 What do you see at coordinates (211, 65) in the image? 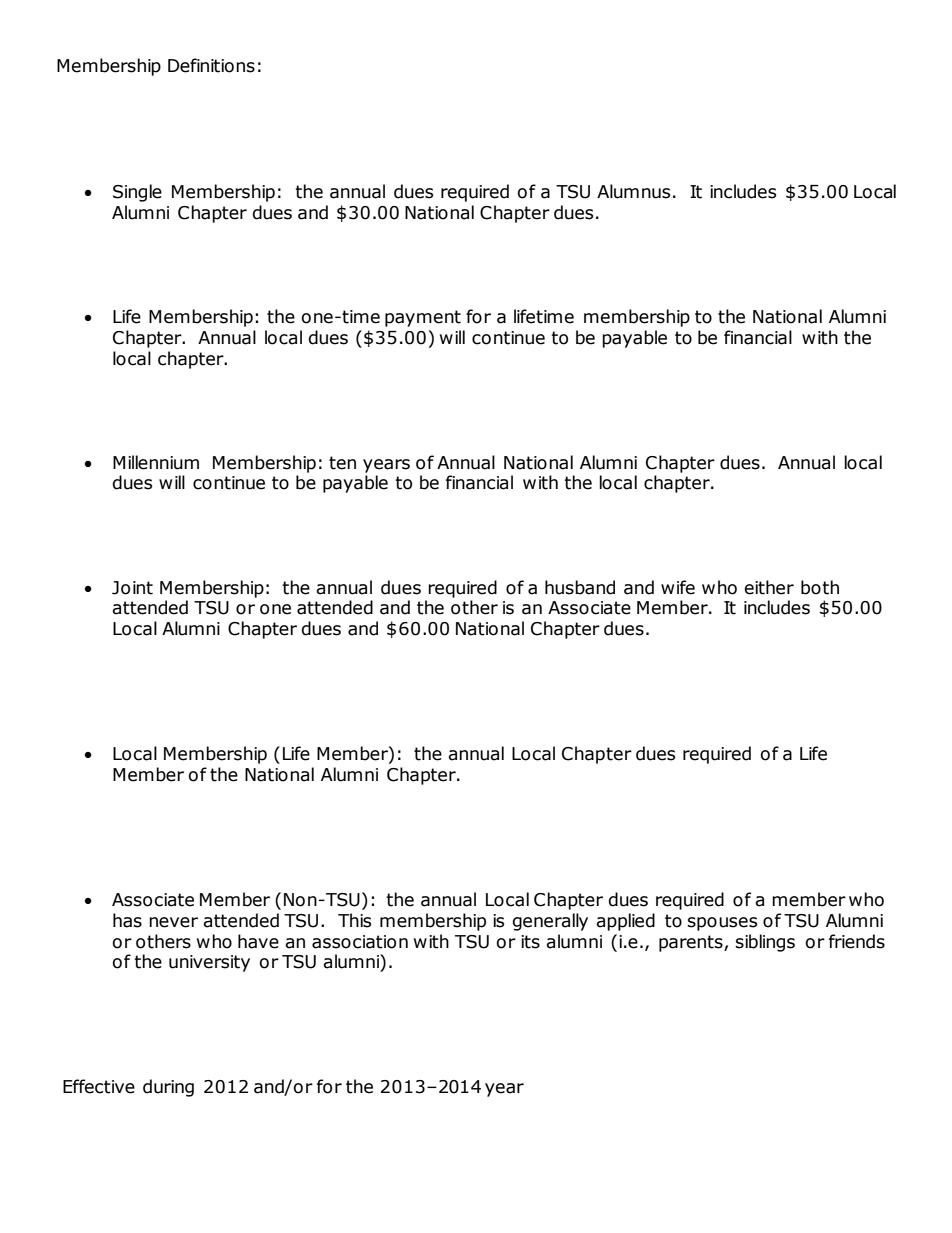
I see `Definitions` at bounding box center [211, 65].
